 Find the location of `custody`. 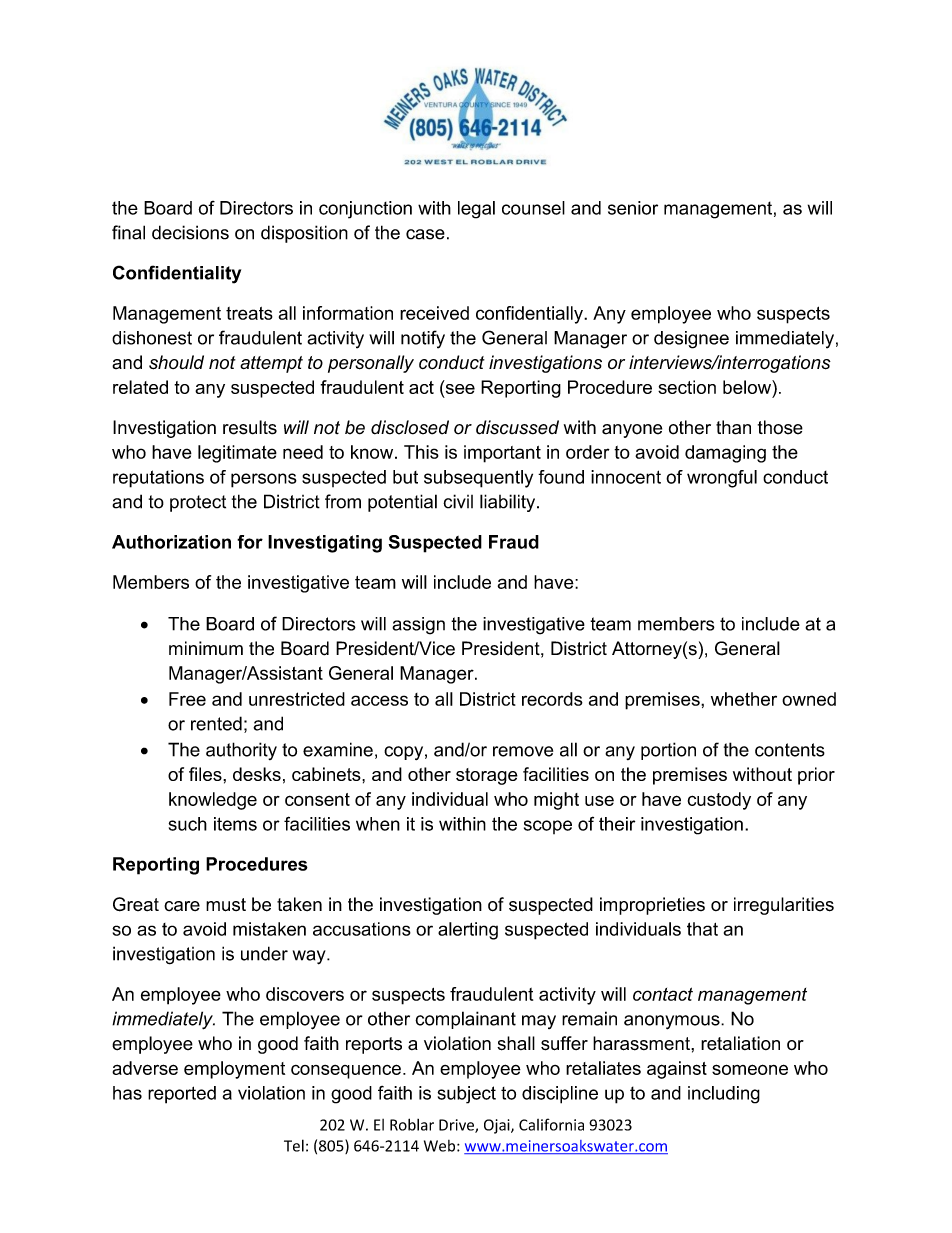

custody is located at coordinates (719, 801).
